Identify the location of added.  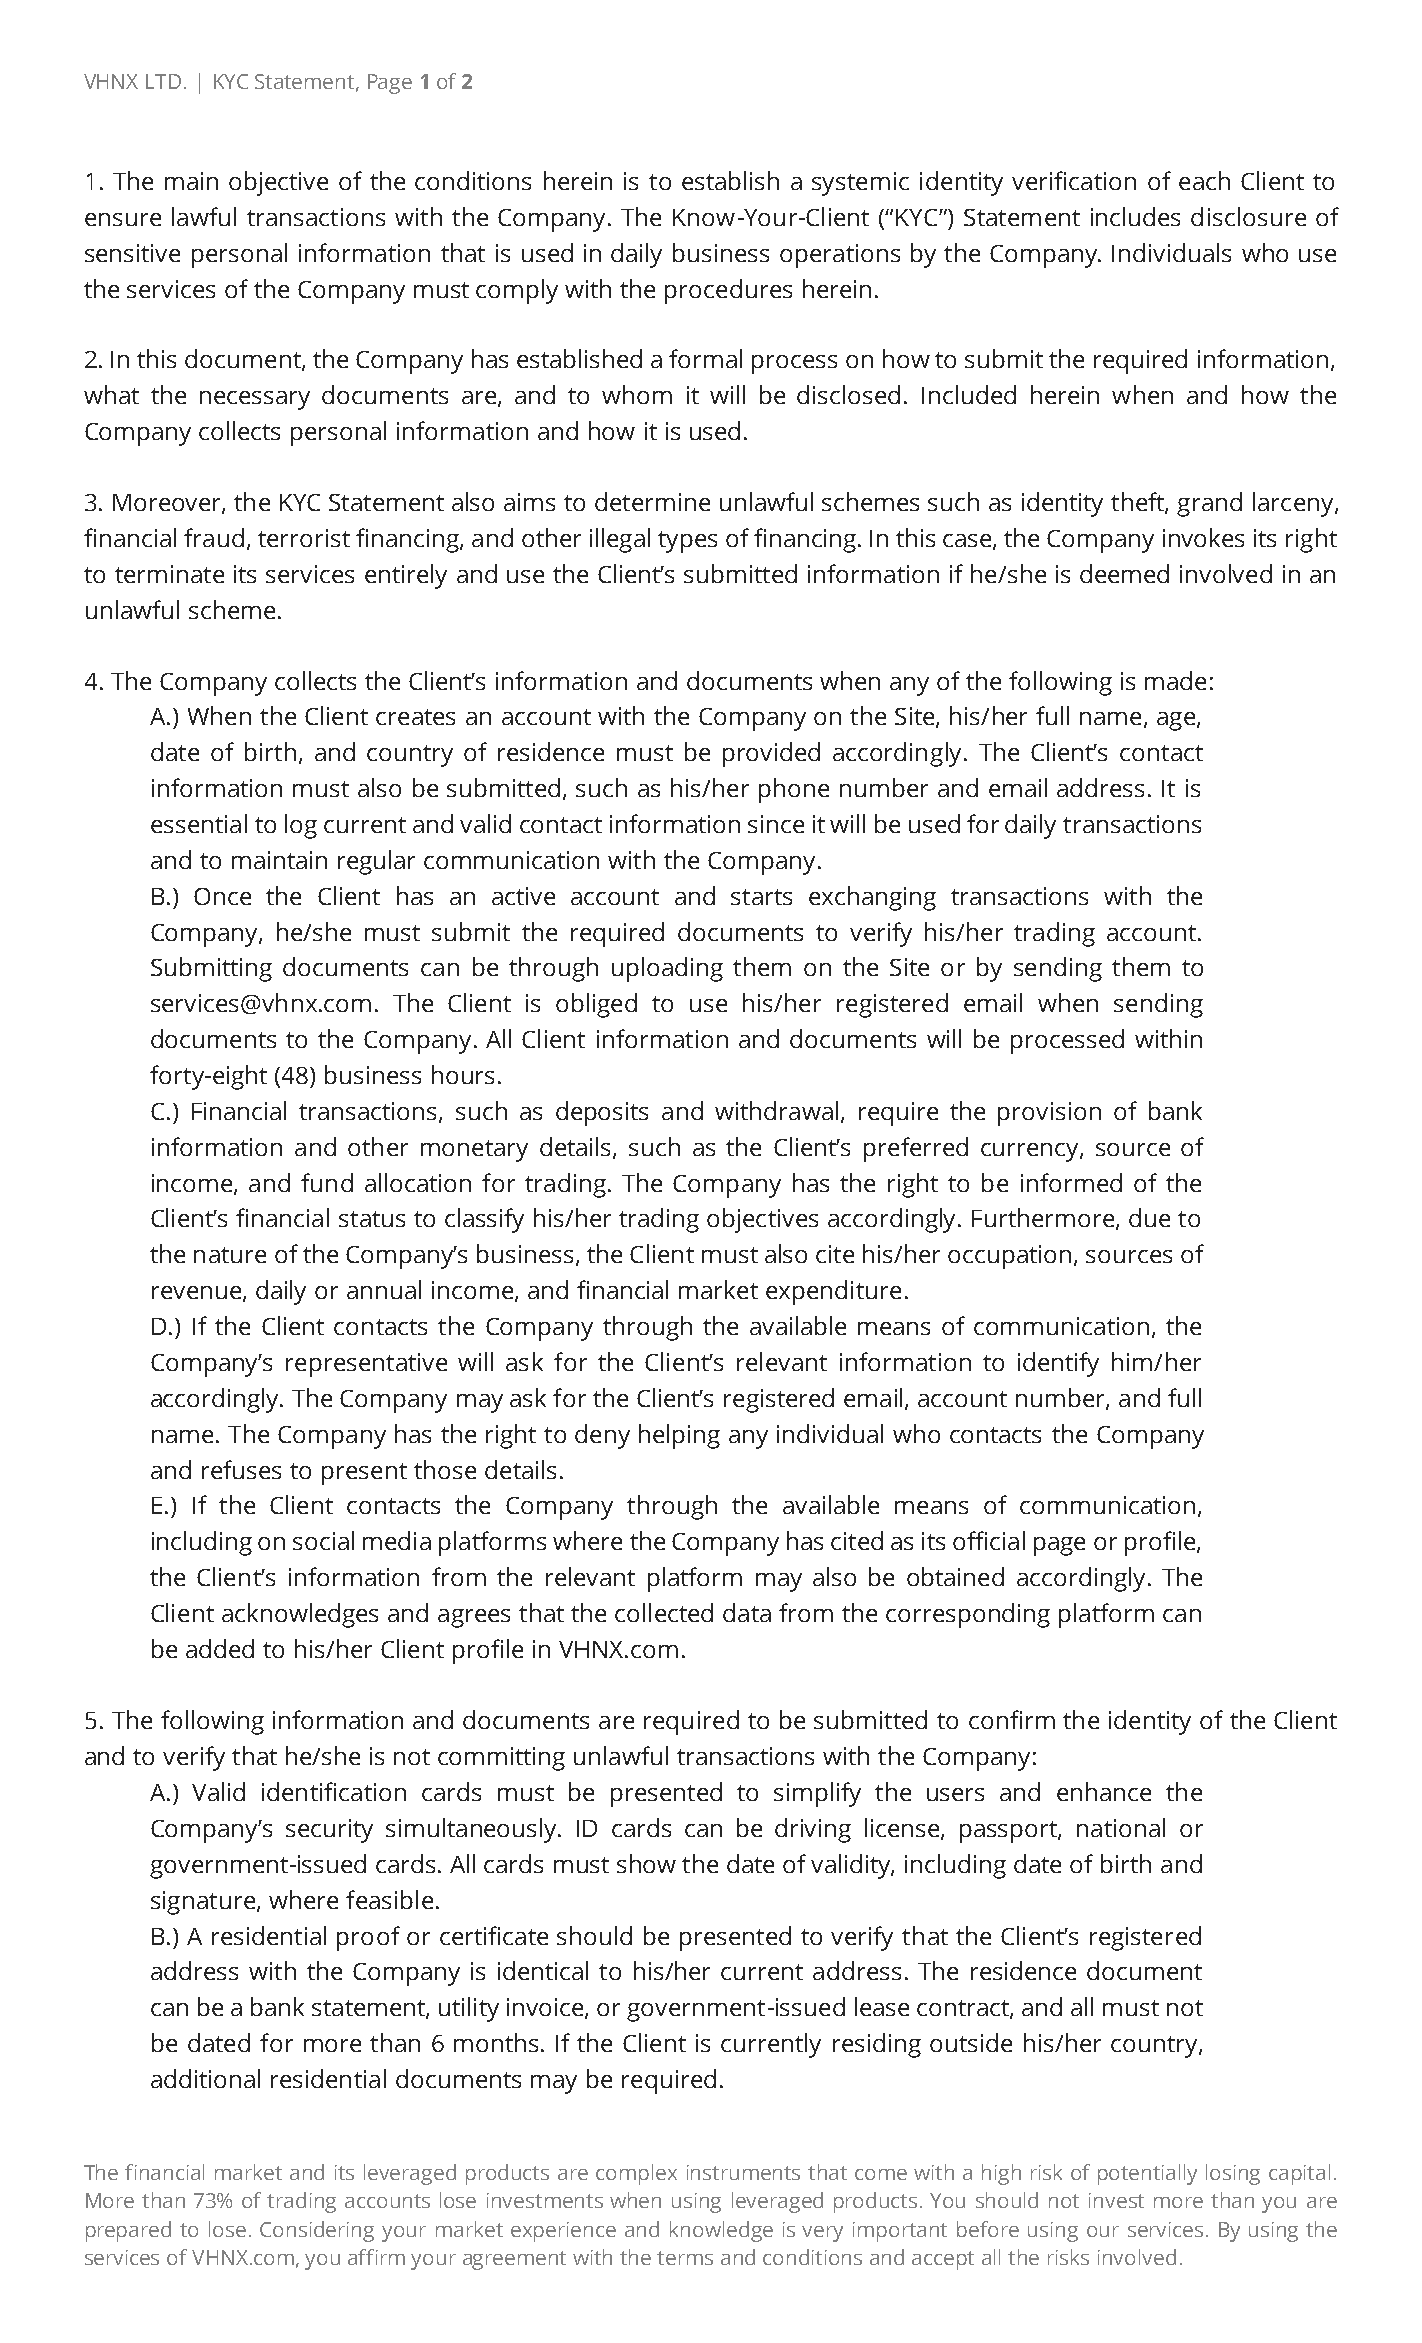
(220, 1648).
